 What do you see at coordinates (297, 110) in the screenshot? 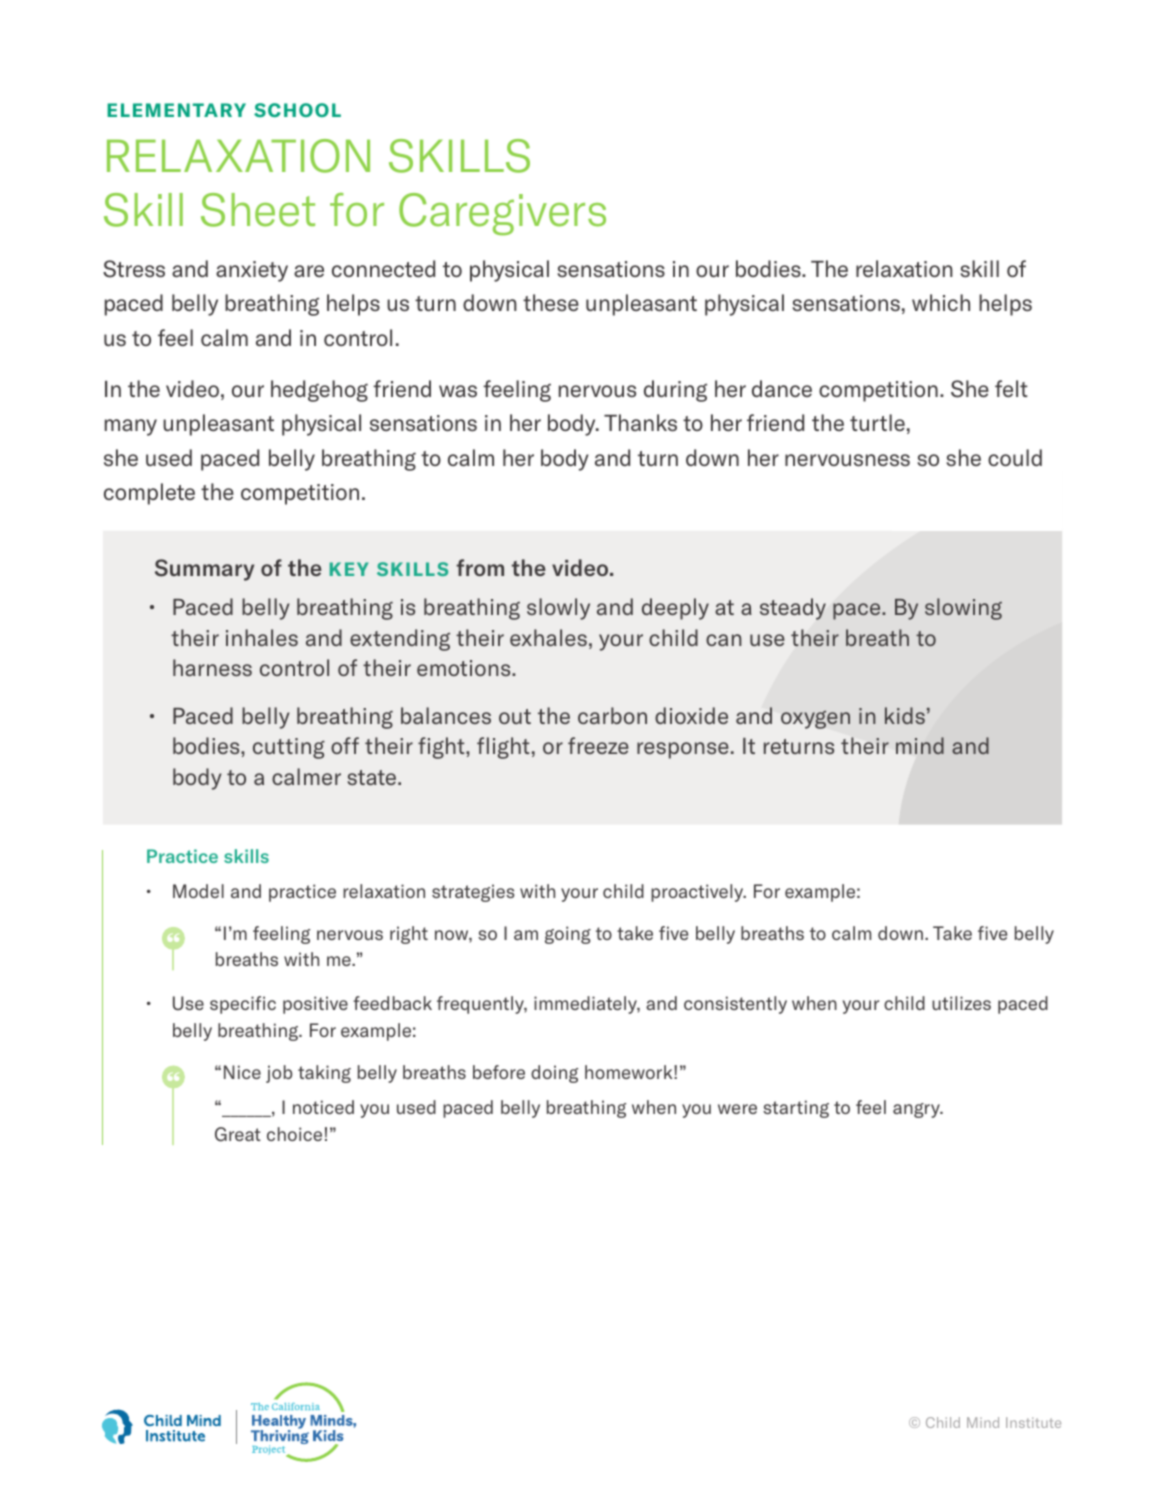
I see `SCHOOL` at bounding box center [297, 110].
